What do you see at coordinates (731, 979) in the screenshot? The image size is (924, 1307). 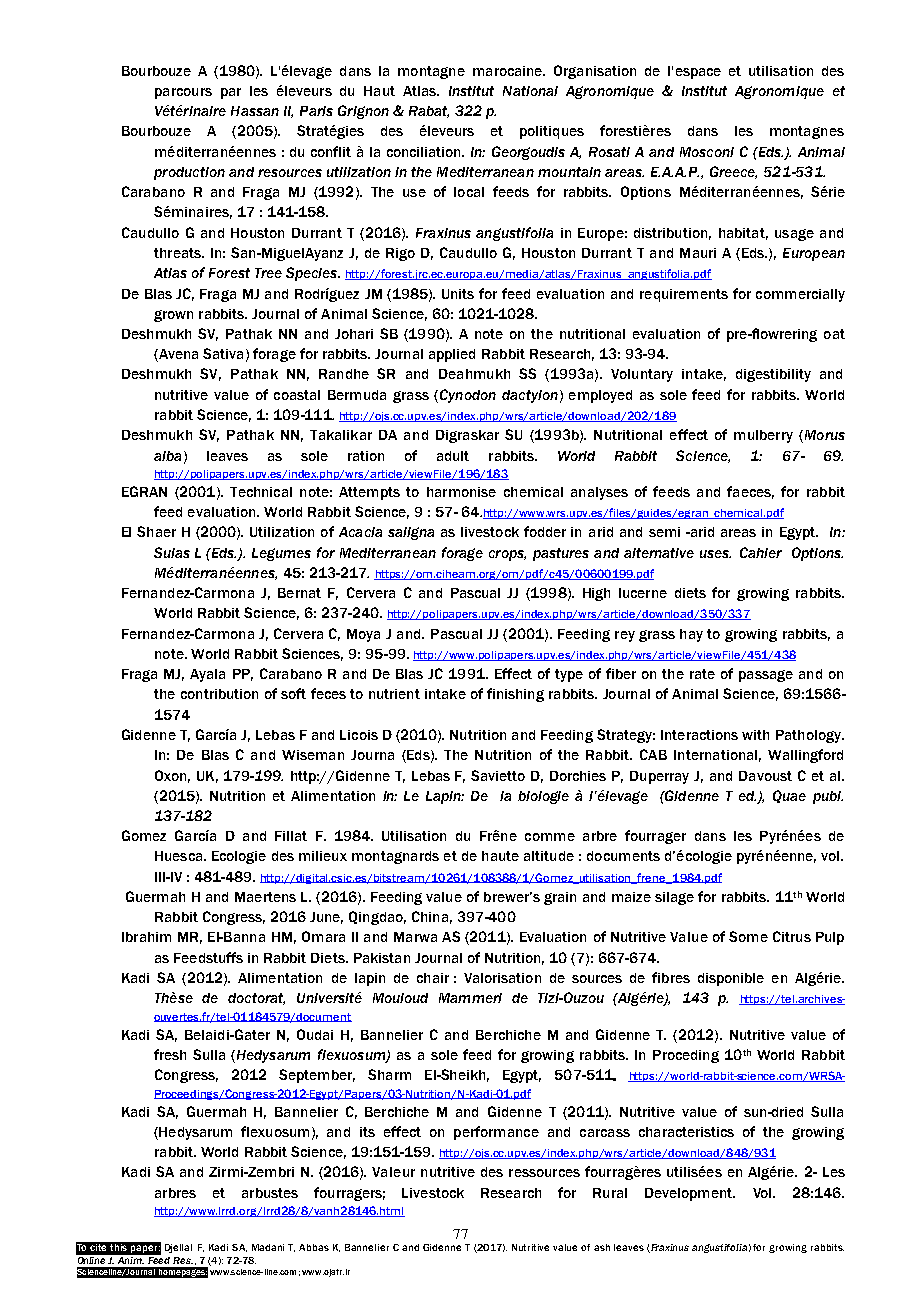 I see `disponible` at bounding box center [731, 979].
